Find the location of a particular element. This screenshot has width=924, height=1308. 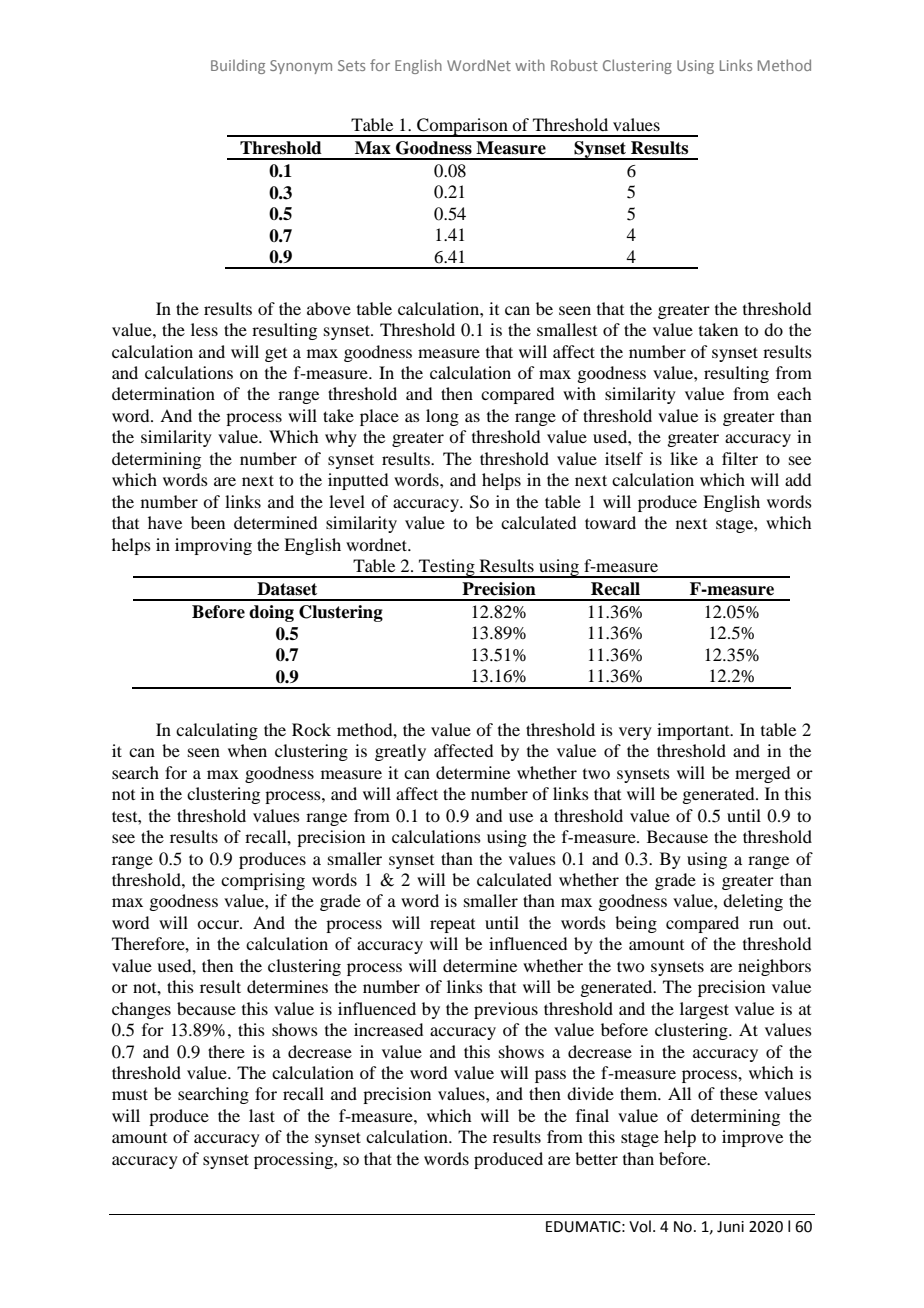

Comparison is located at coordinates (462, 127).
